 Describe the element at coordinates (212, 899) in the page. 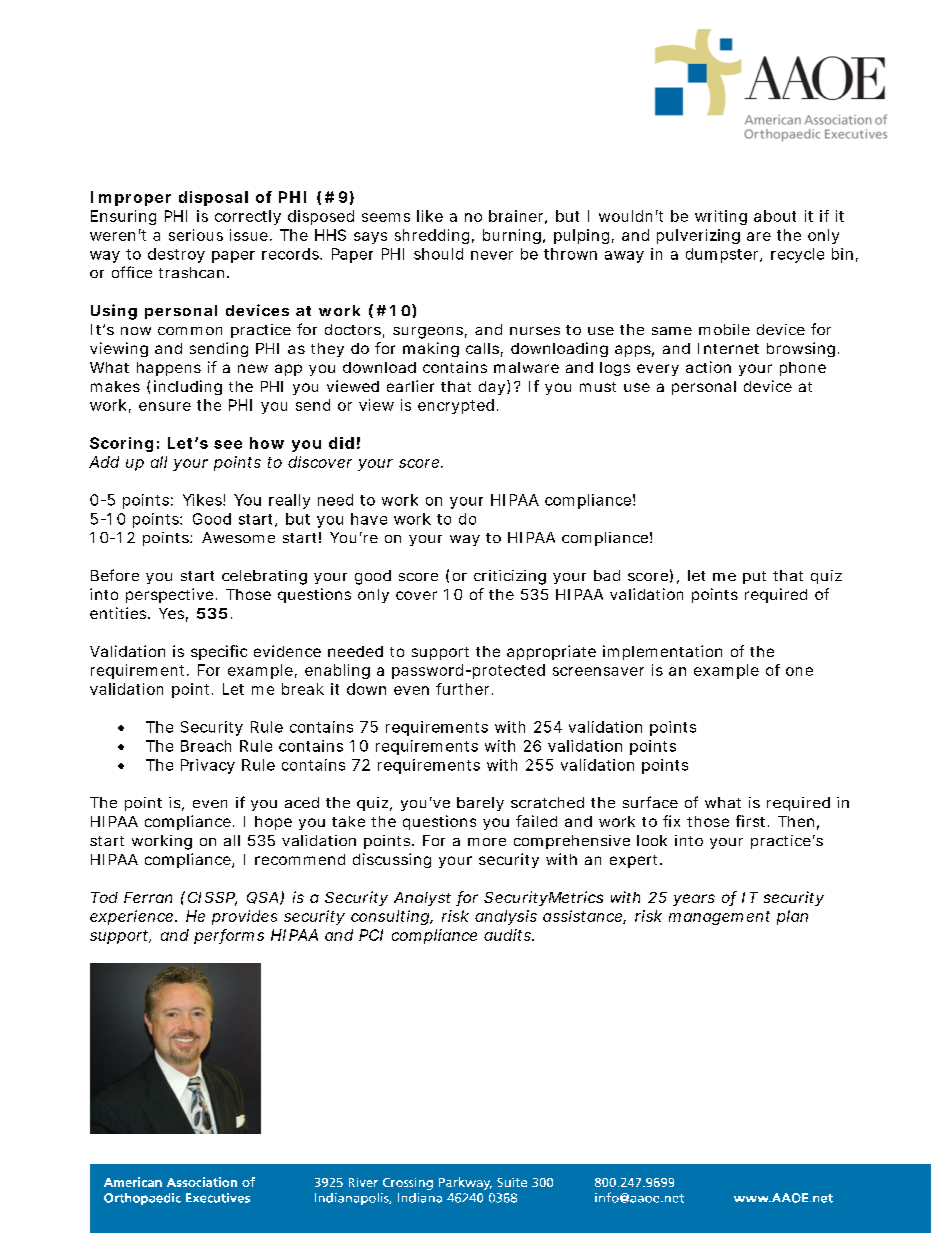

I see `CISSP` at that location.
